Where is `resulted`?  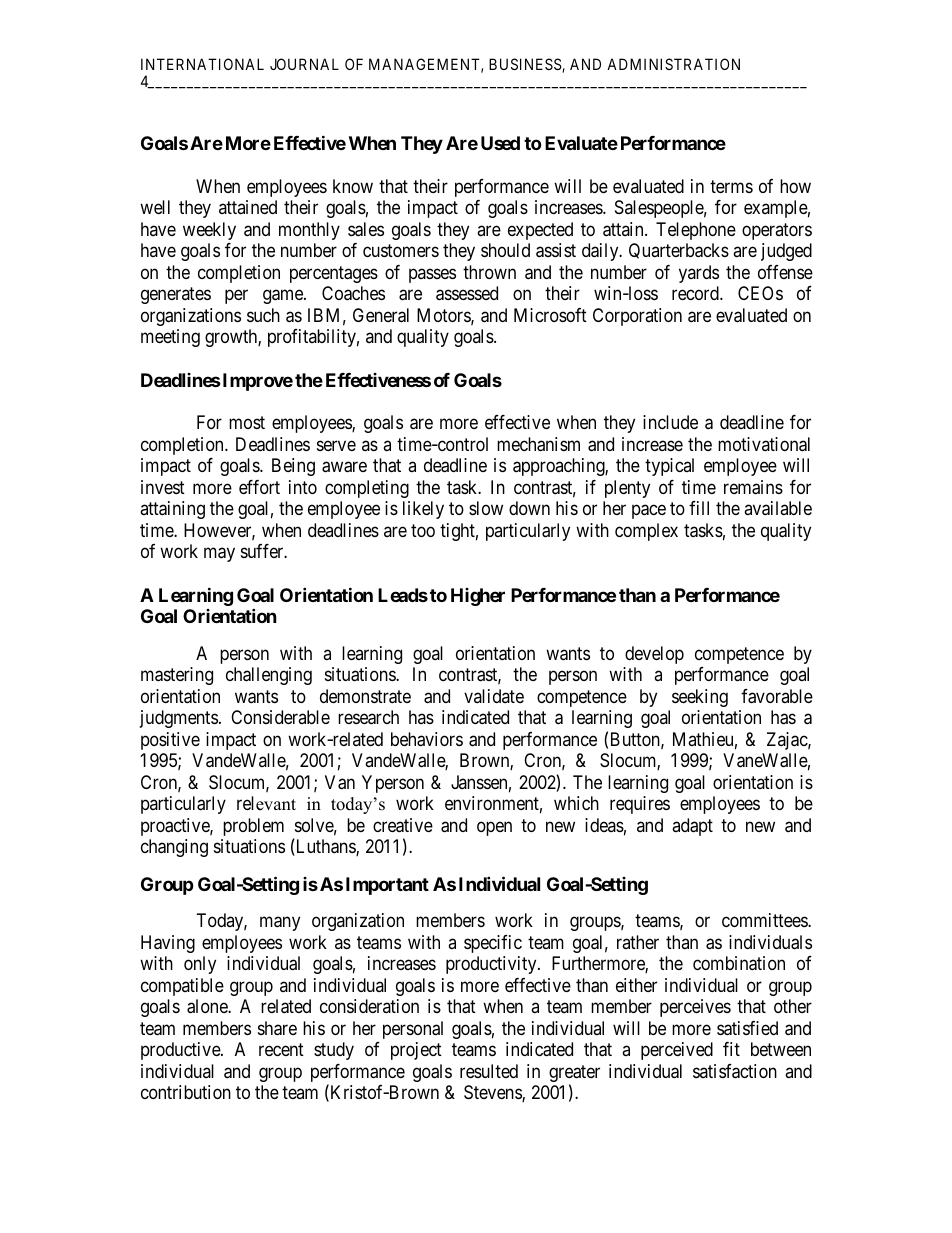
resulted is located at coordinates (489, 1071).
